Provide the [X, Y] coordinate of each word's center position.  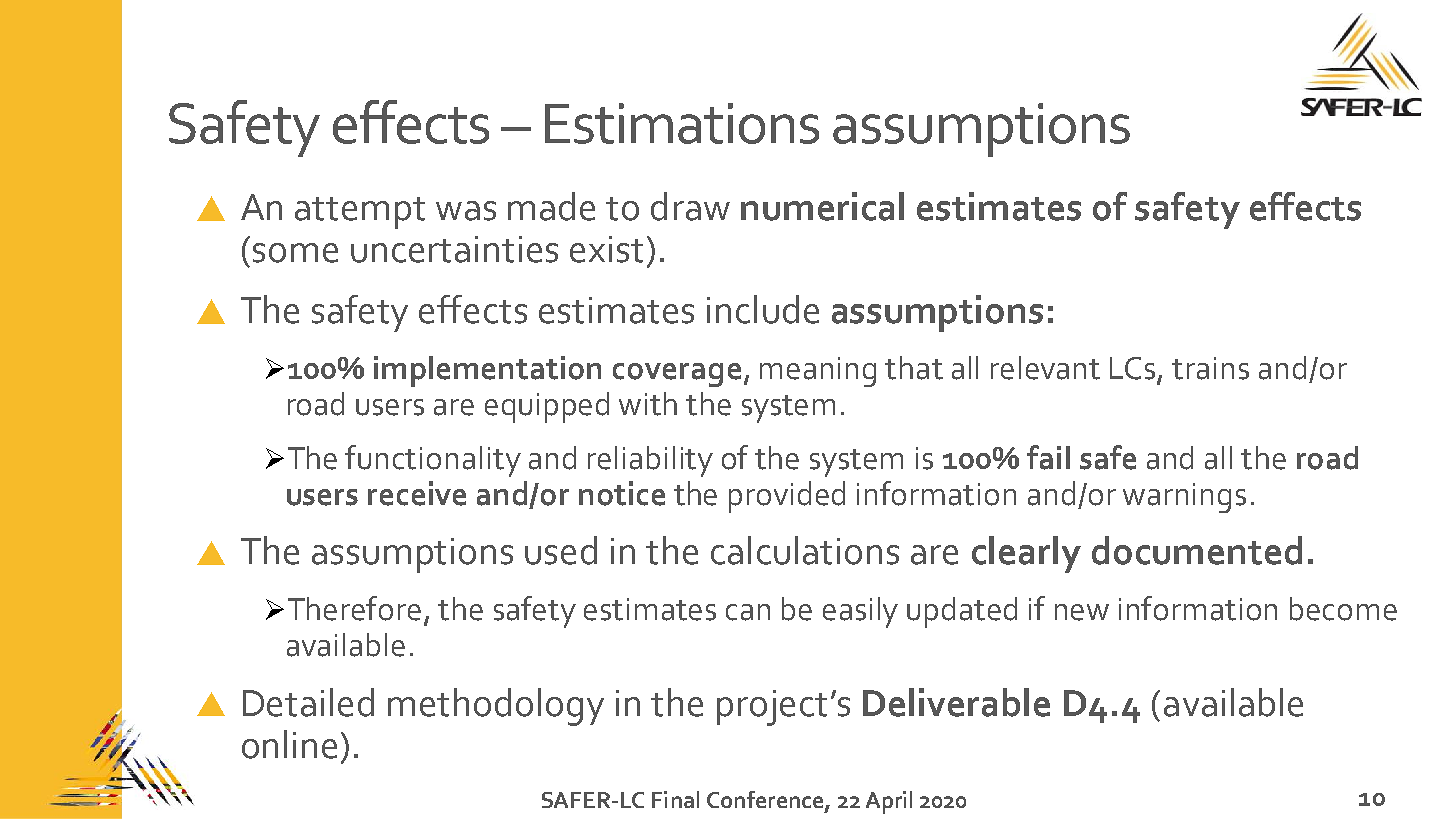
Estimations [682, 123]
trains [1210, 368]
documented [1197, 550]
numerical [822, 206]
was [466, 211]
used [561, 550]
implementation [487, 371]
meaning [818, 372]
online [289, 744]
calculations [805, 550]
